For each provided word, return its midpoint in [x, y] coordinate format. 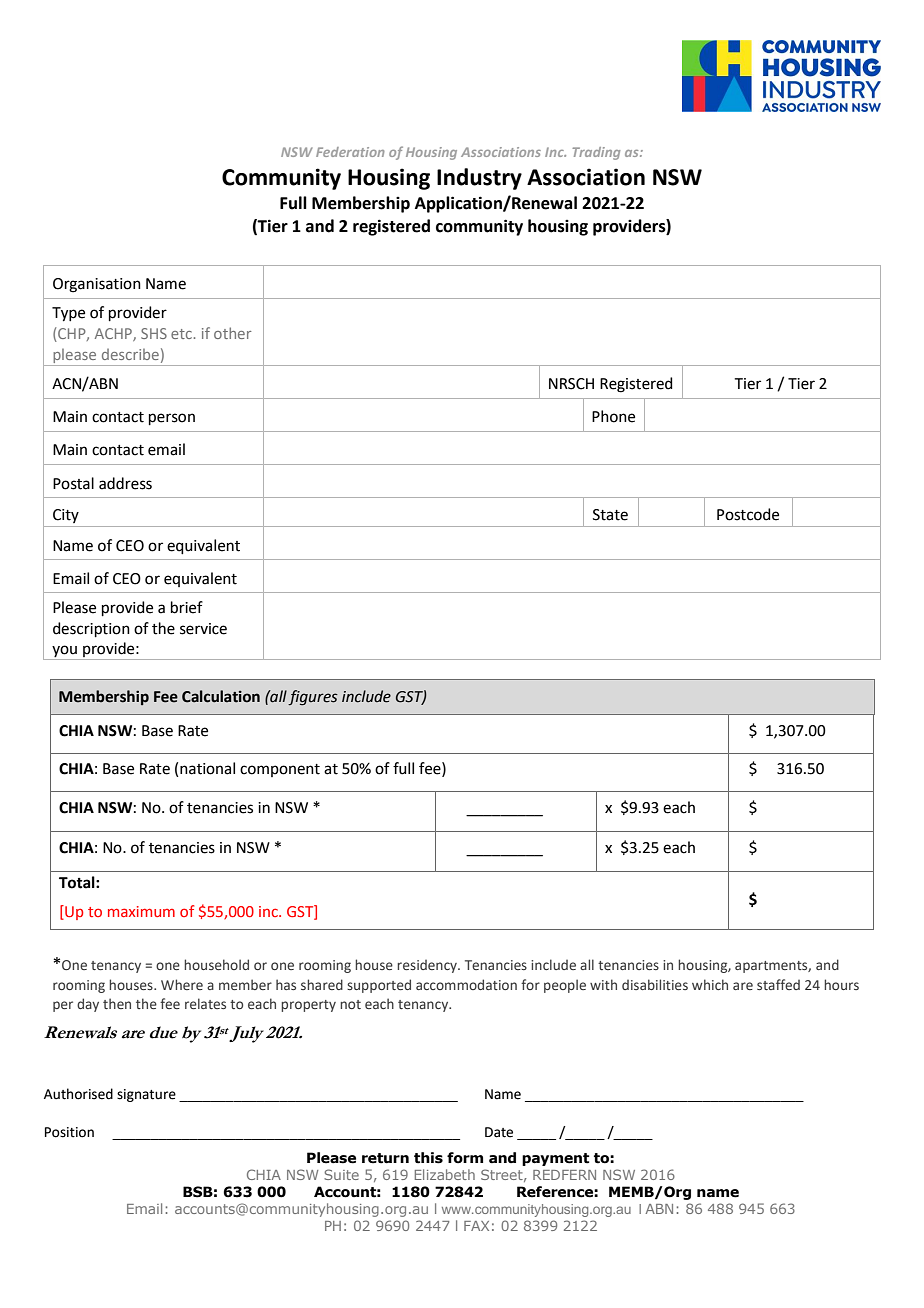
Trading [596, 153]
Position [69, 1132]
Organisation [97, 285]
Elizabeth [445, 1174]
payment [555, 1159]
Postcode [748, 514]
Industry [479, 179]
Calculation [221, 696]
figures [313, 698]
